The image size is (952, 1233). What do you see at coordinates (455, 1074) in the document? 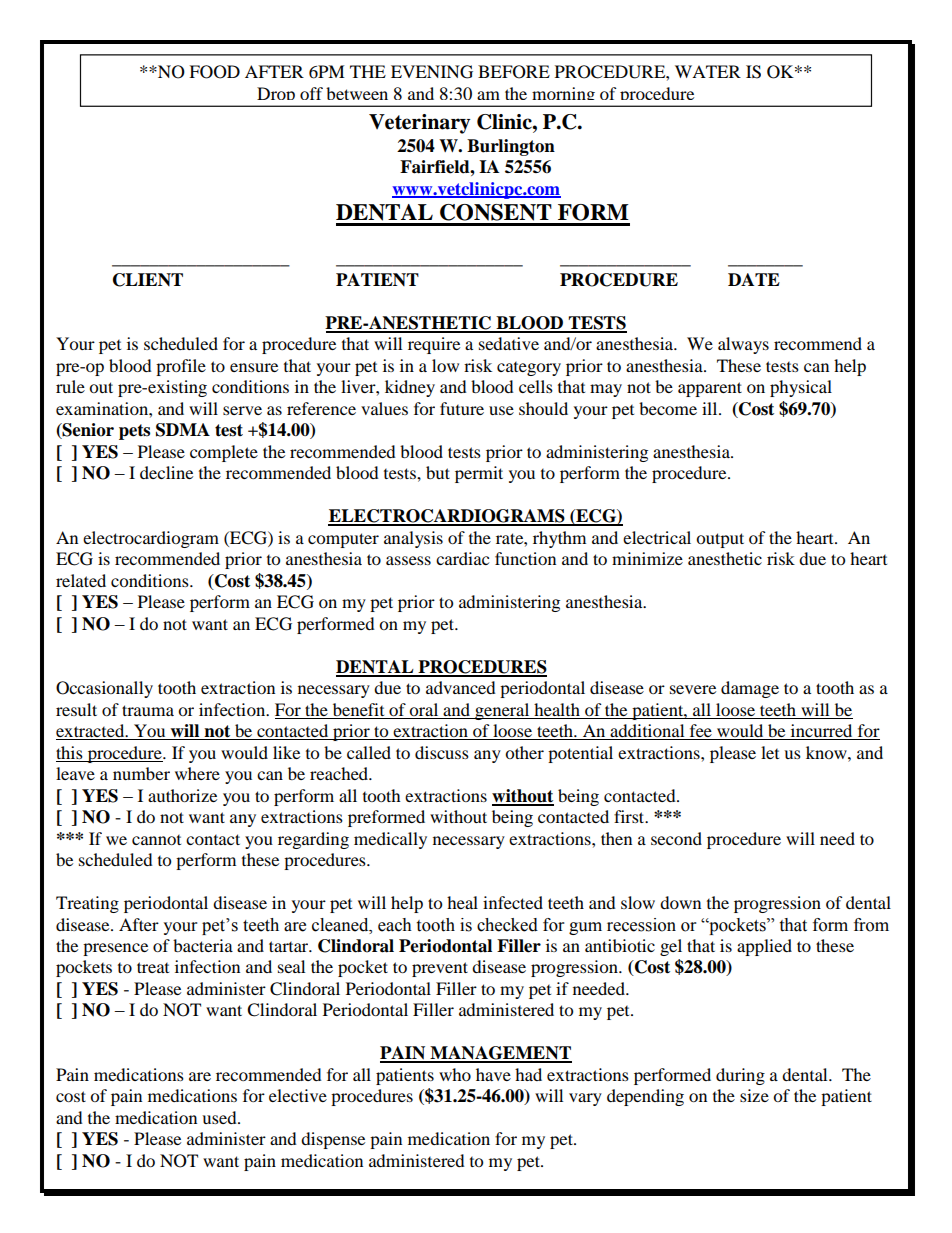
I see `who` at bounding box center [455, 1074].
